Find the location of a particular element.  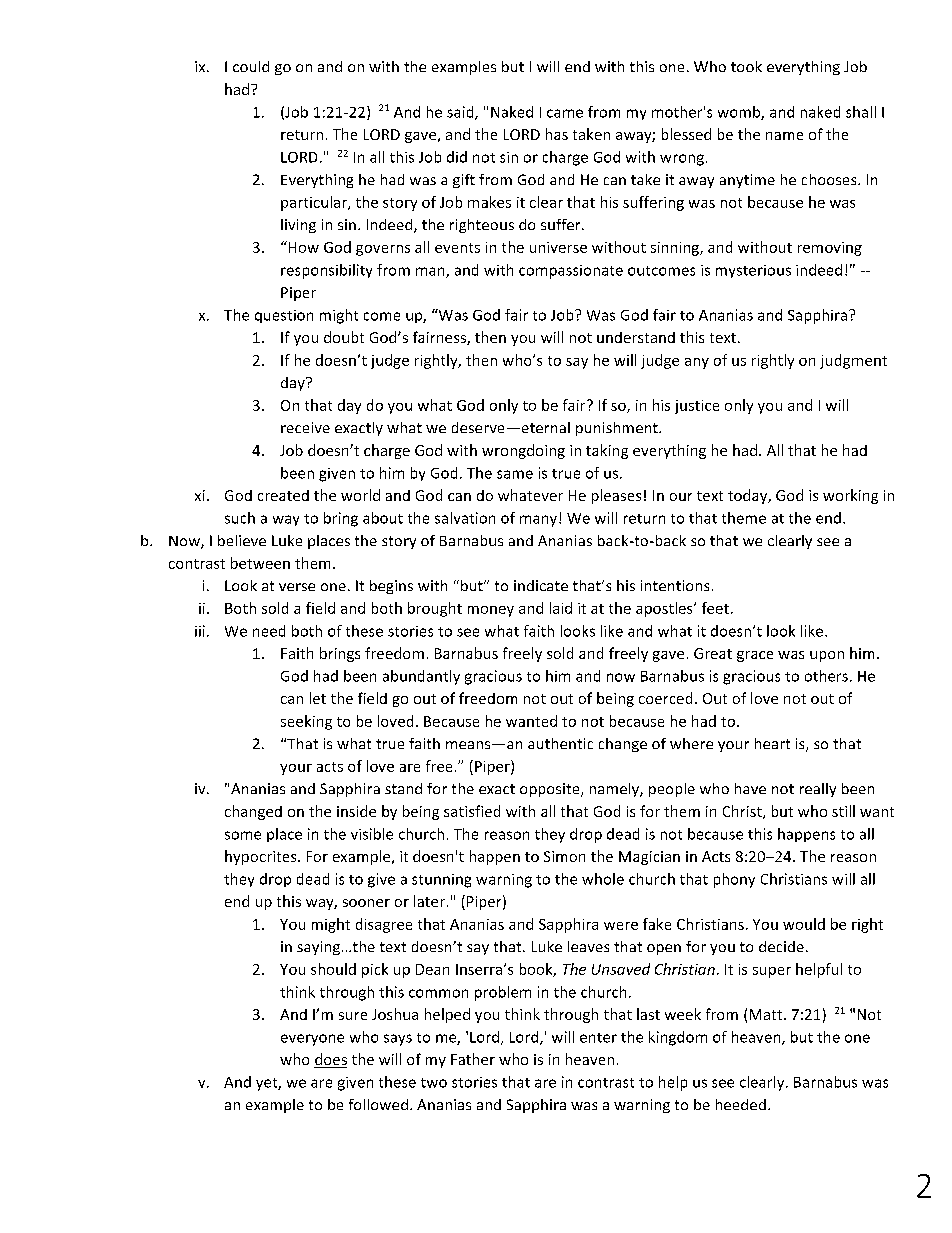

phony is located at coordinates (734, 880).
